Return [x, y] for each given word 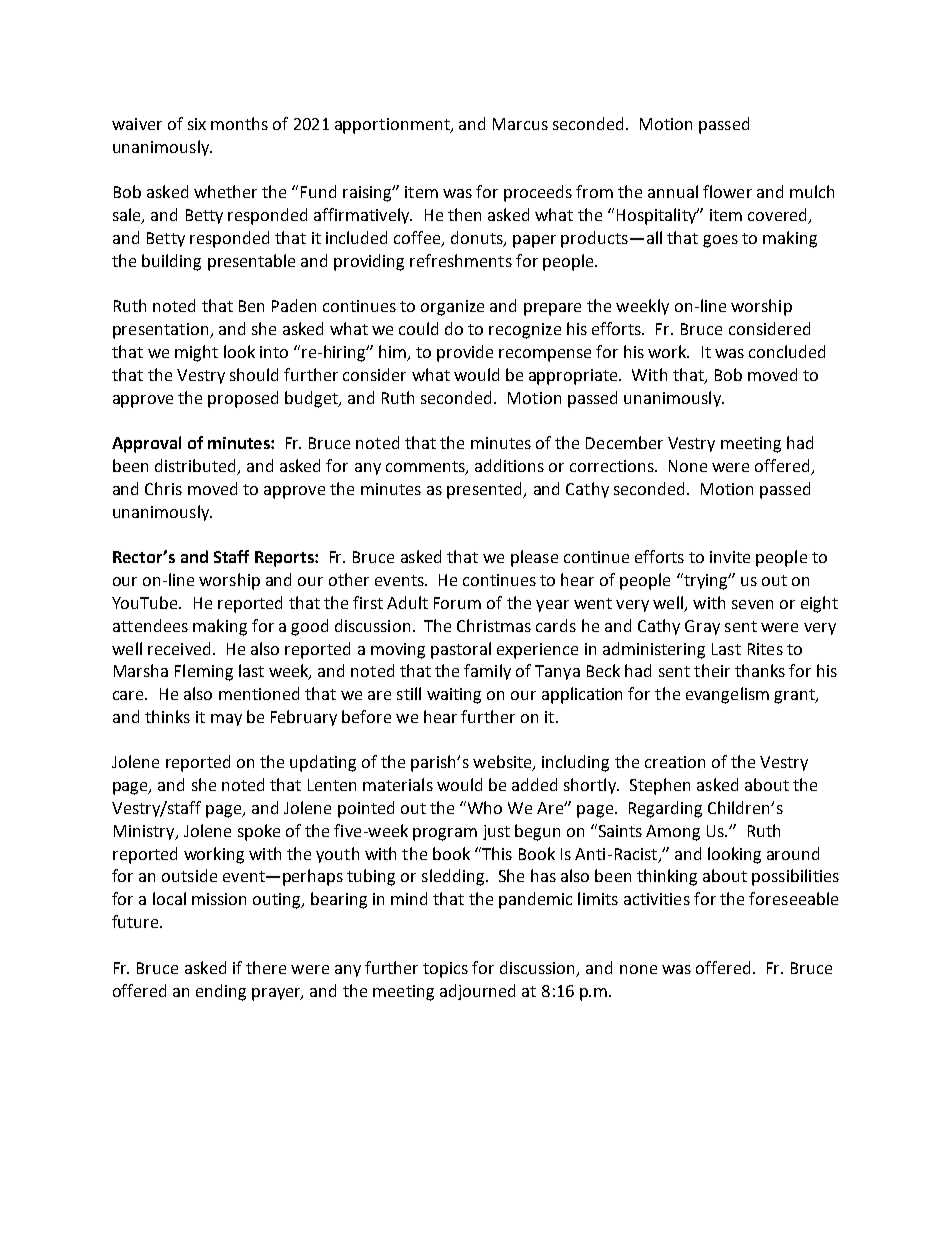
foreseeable [793, 898]
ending [221, 992]
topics [445, 970]
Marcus [520, 124]
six [197, 124]
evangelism [727, 695]
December [624, 442]
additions [509, 465]
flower [727, 191]
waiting [454, 696]
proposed [243, 399]
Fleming [204, 672]
